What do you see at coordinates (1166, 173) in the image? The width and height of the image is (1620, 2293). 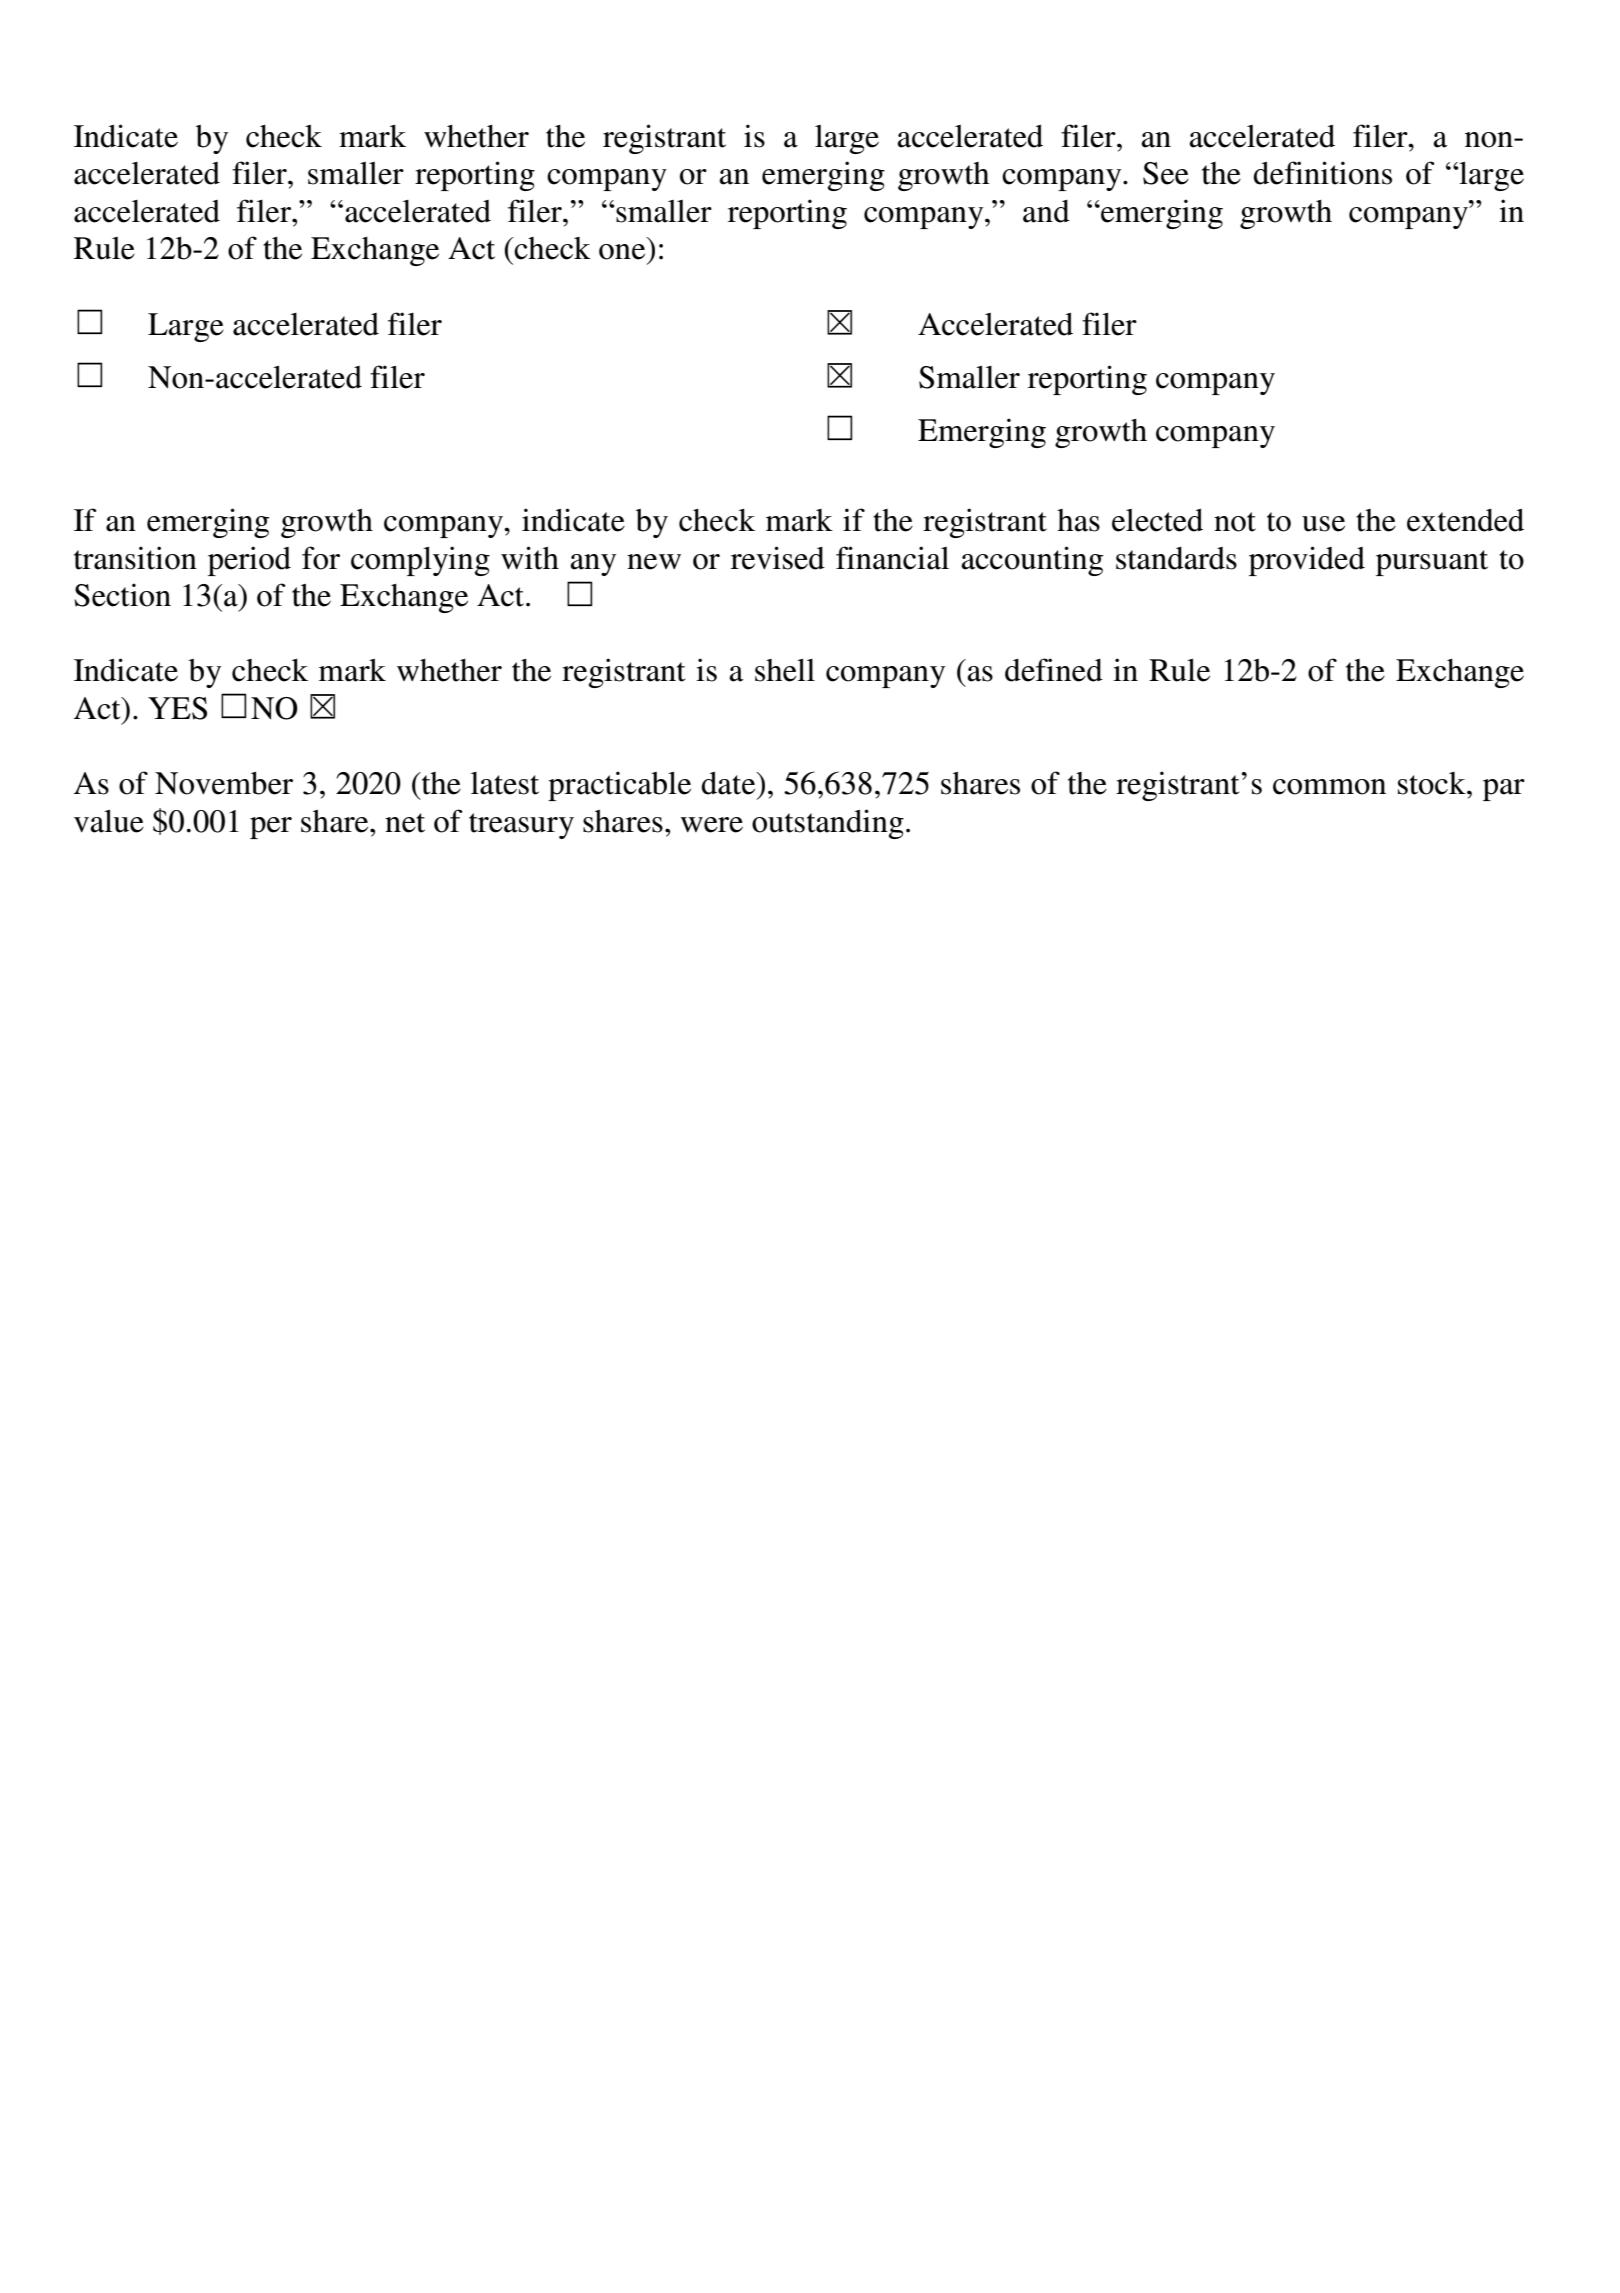 I see `See` at bounding box center [1166, 173].
